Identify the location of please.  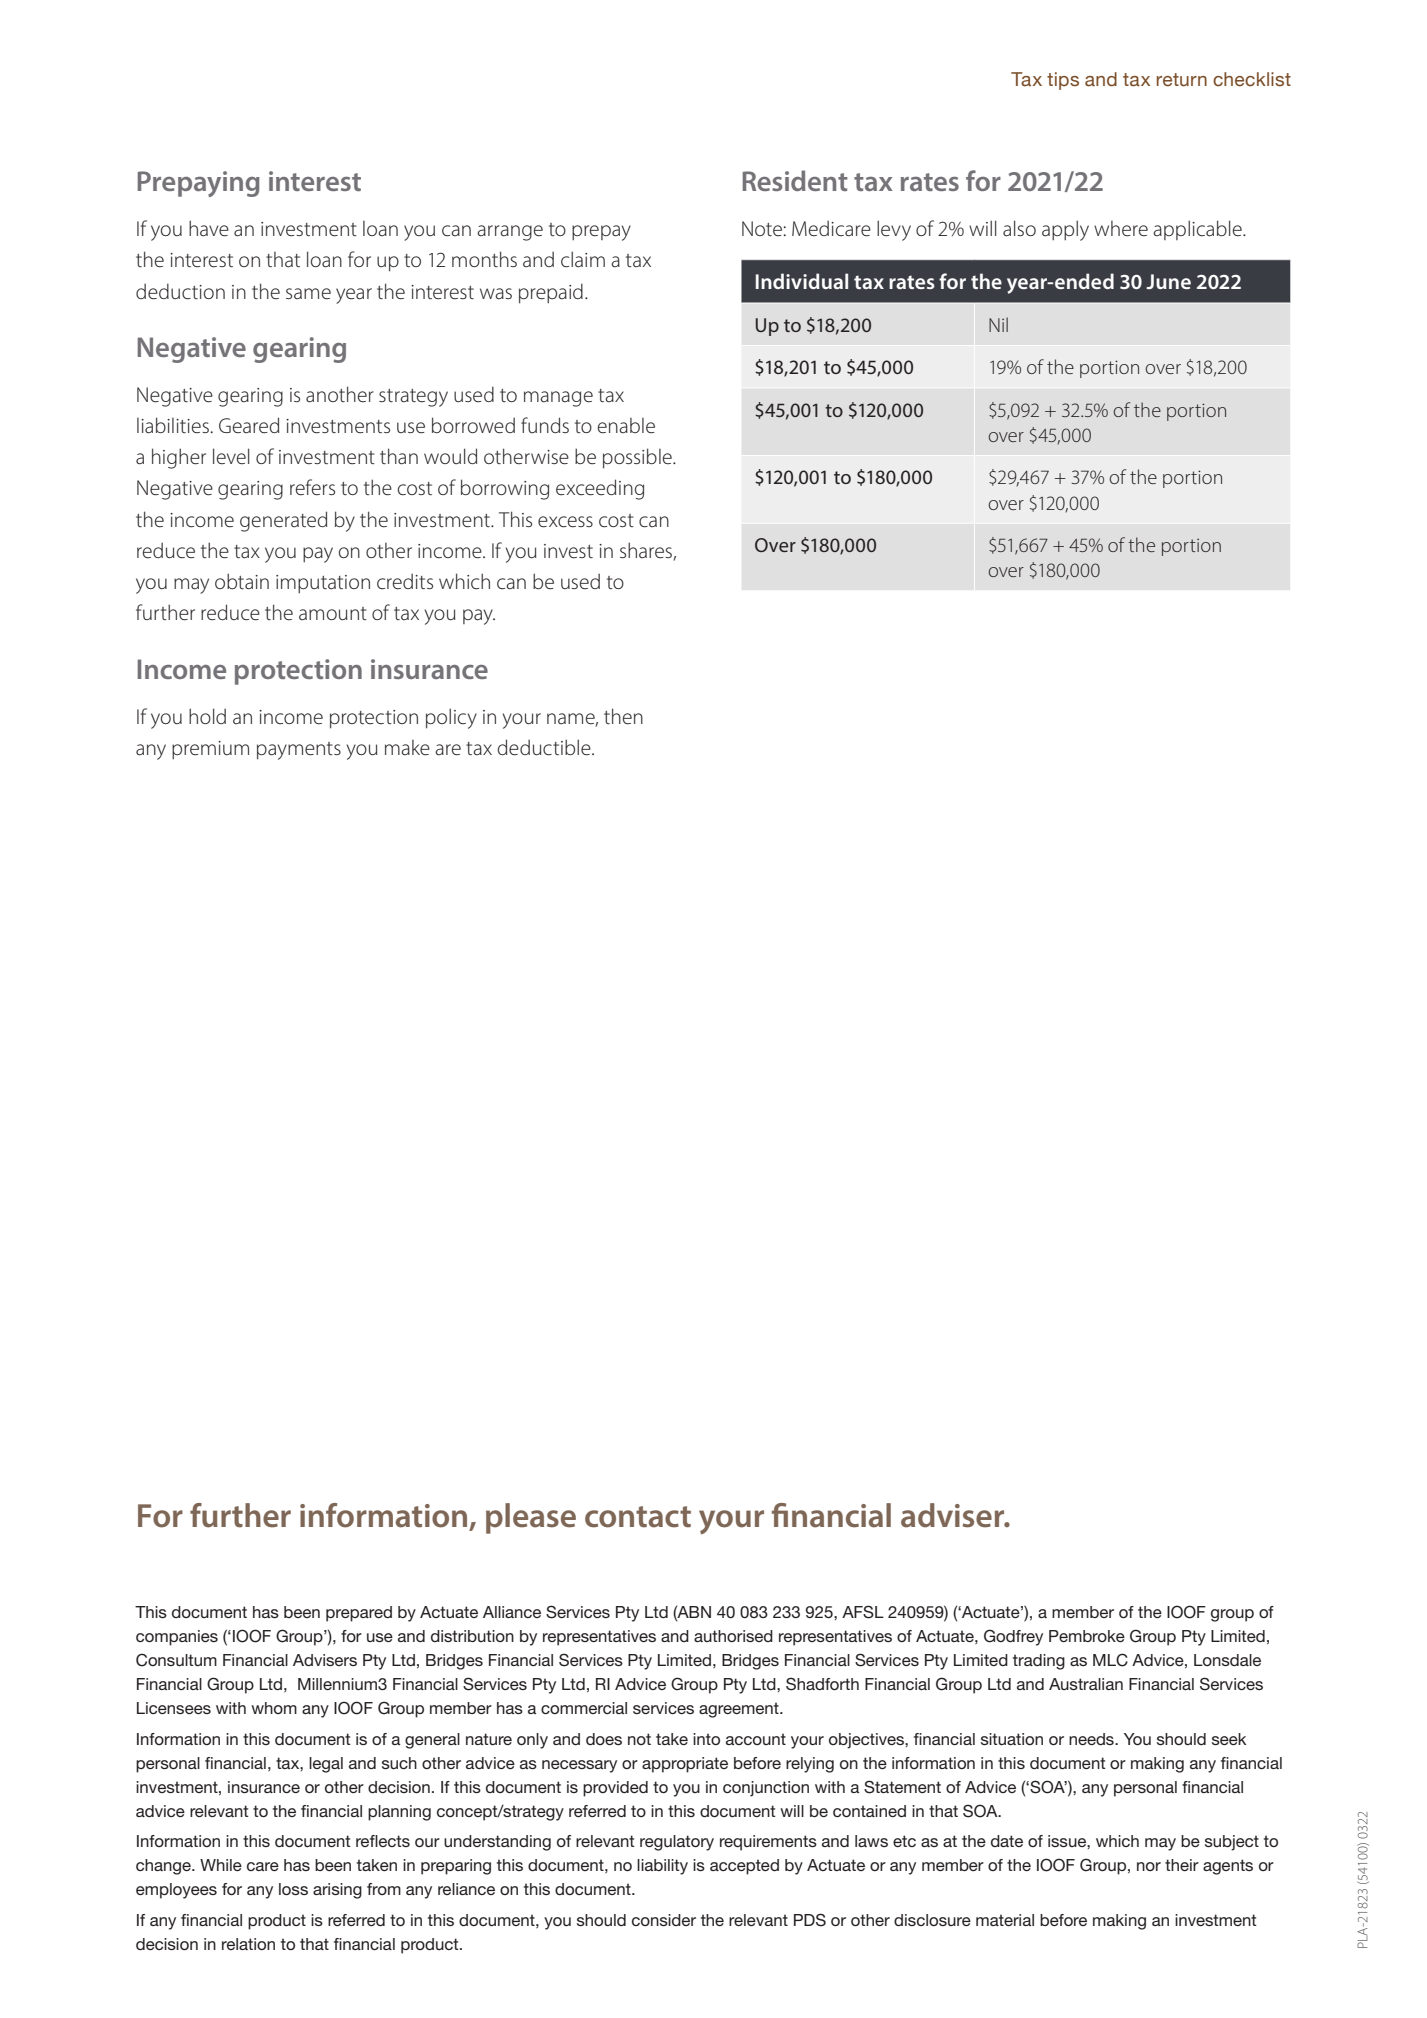
(531, 1518).
